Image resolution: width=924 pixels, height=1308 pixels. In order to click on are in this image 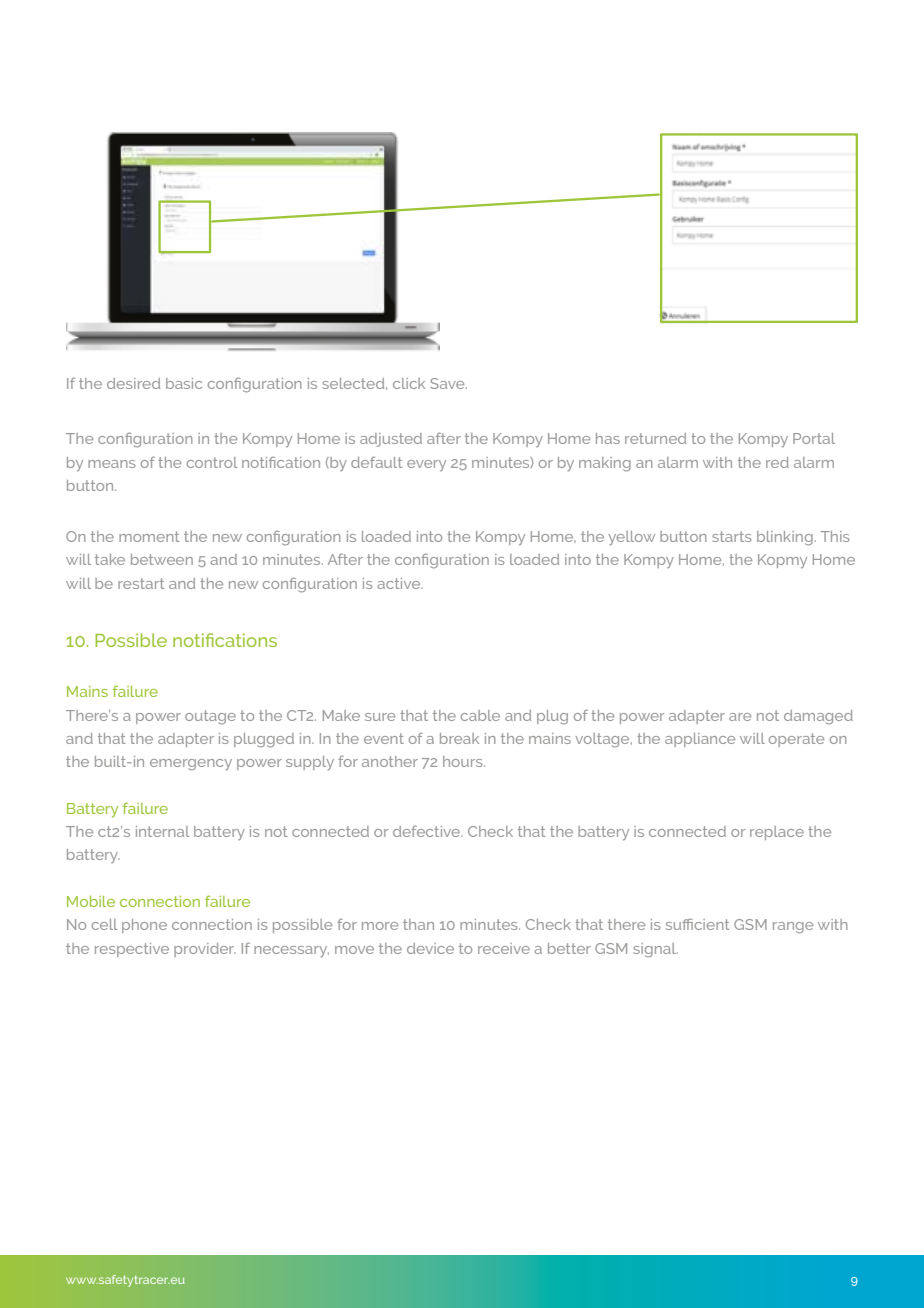, I will do `click(740, 717)`.
